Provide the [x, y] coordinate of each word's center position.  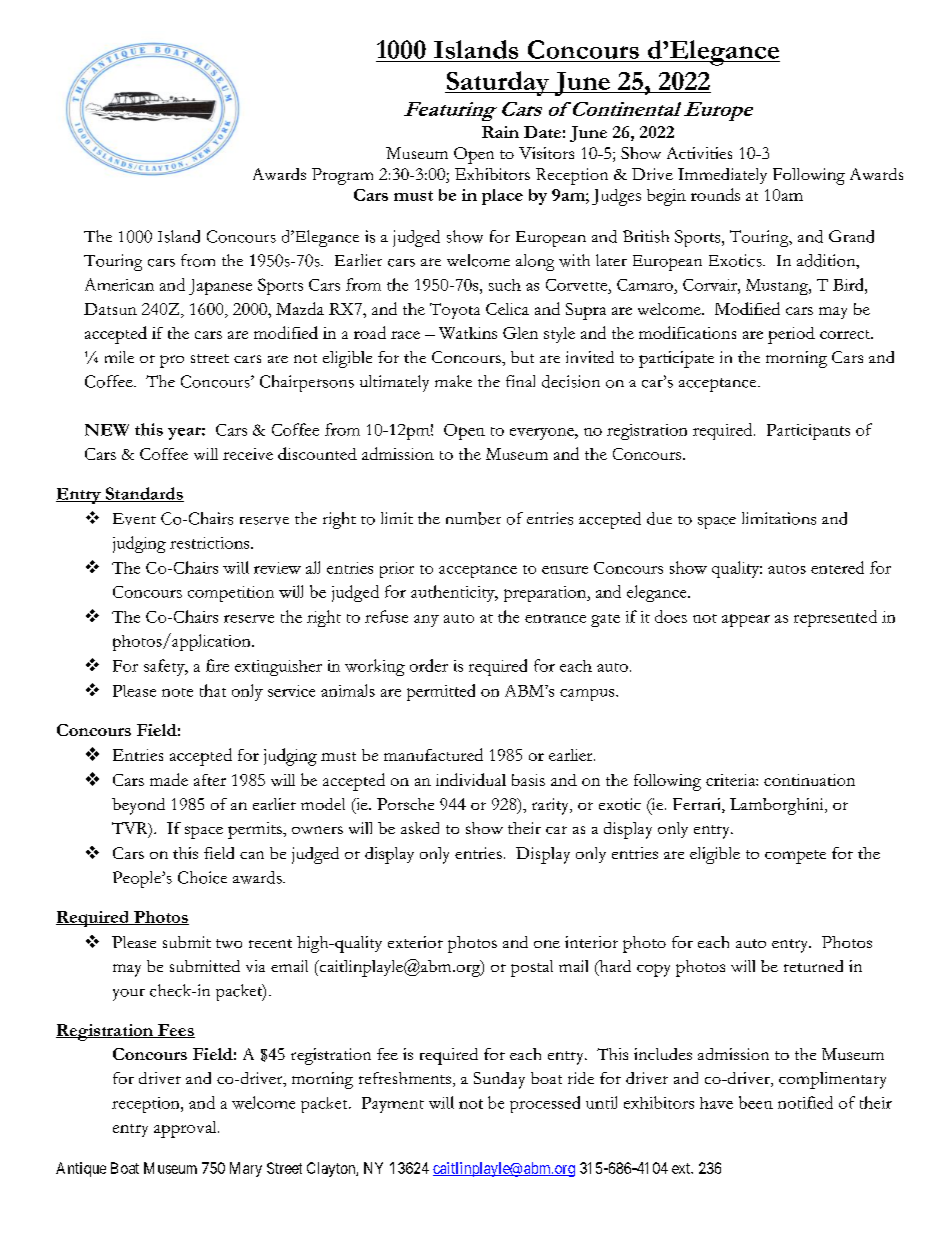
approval [186, 1129]
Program [342, 176]
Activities [699, 153]
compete [795, 857]
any [426, 621]
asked [420, 828]
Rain [500, 132]
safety [165, 667]
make [453, 381]
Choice [202, 877]
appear [746, 620]
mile [119, 357]
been [756, 1102]
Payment [393, 1105]
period [791, 335]
